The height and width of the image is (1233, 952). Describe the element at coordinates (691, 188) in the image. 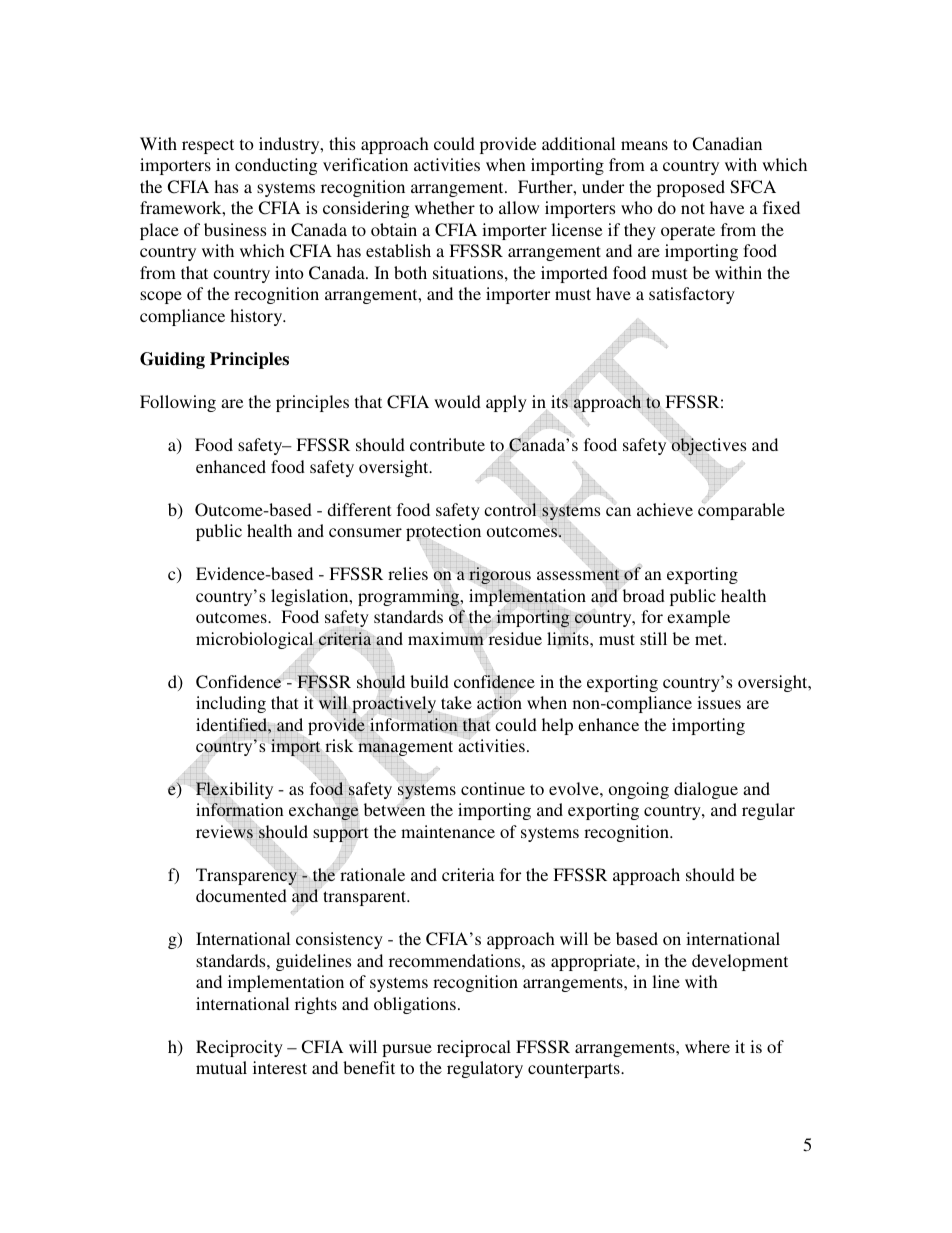

I see `proposed` at that location.
